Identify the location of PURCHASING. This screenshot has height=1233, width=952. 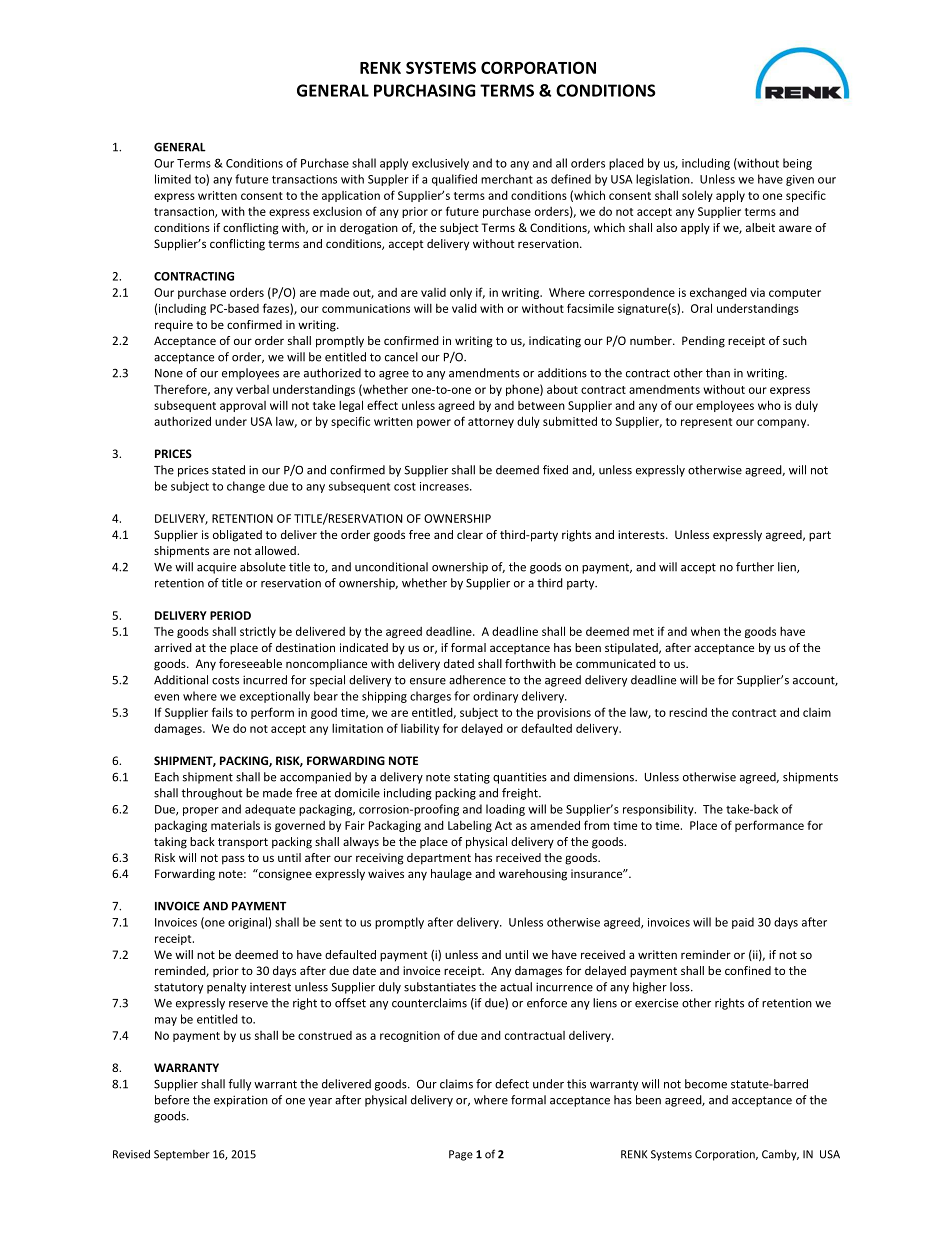
(425, 90).
